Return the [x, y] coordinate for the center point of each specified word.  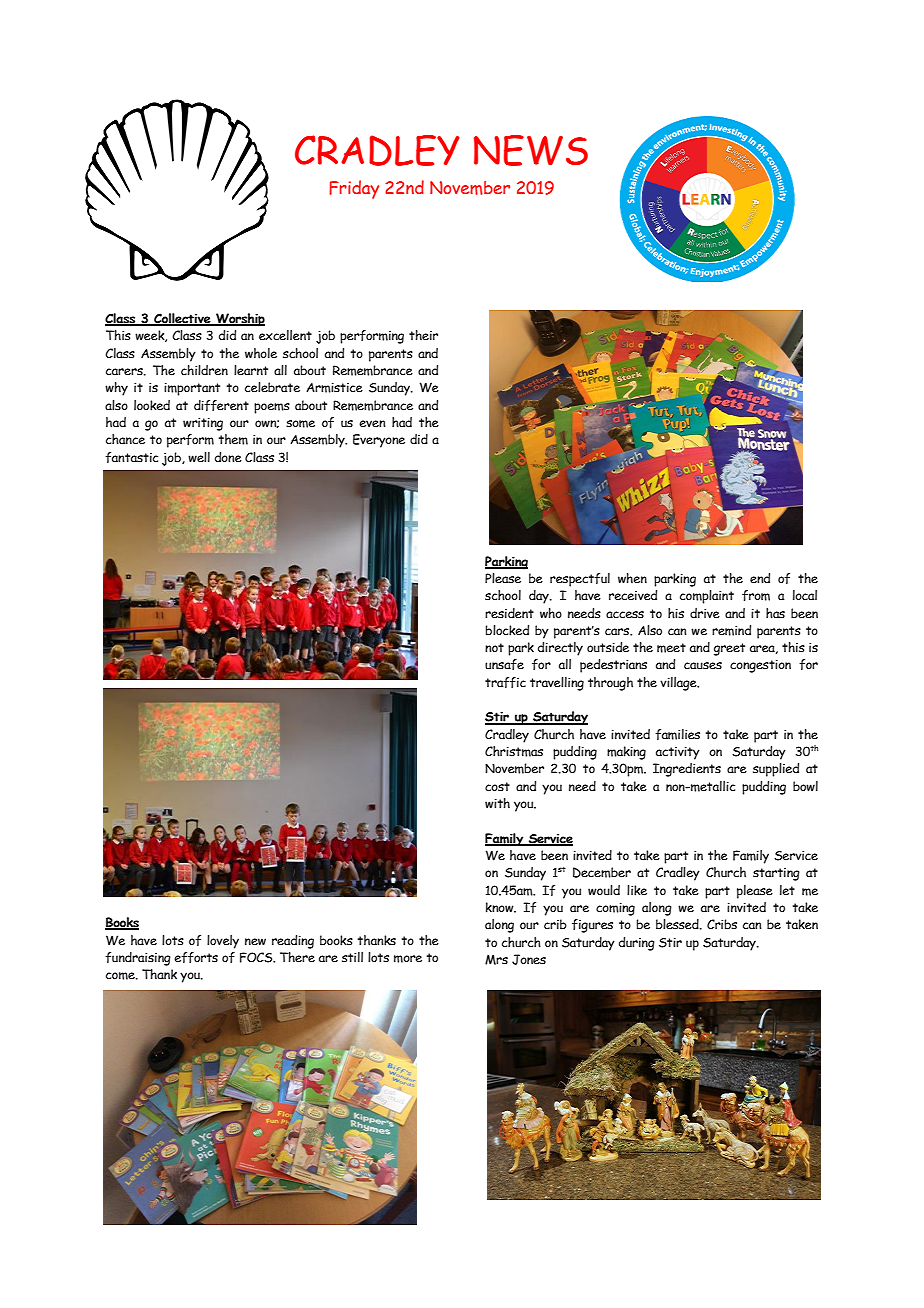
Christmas [514, 751]
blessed [678, 924]
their [423, 335]
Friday [354, 189]
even [372, 423]
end [760, 578]
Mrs [496, 959]
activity [678, 753]
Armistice [334, 388]
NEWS [531, 150]
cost [497, 786]
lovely [223, 942]
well [199, 457]
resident [509, 613]
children [204, 370]
